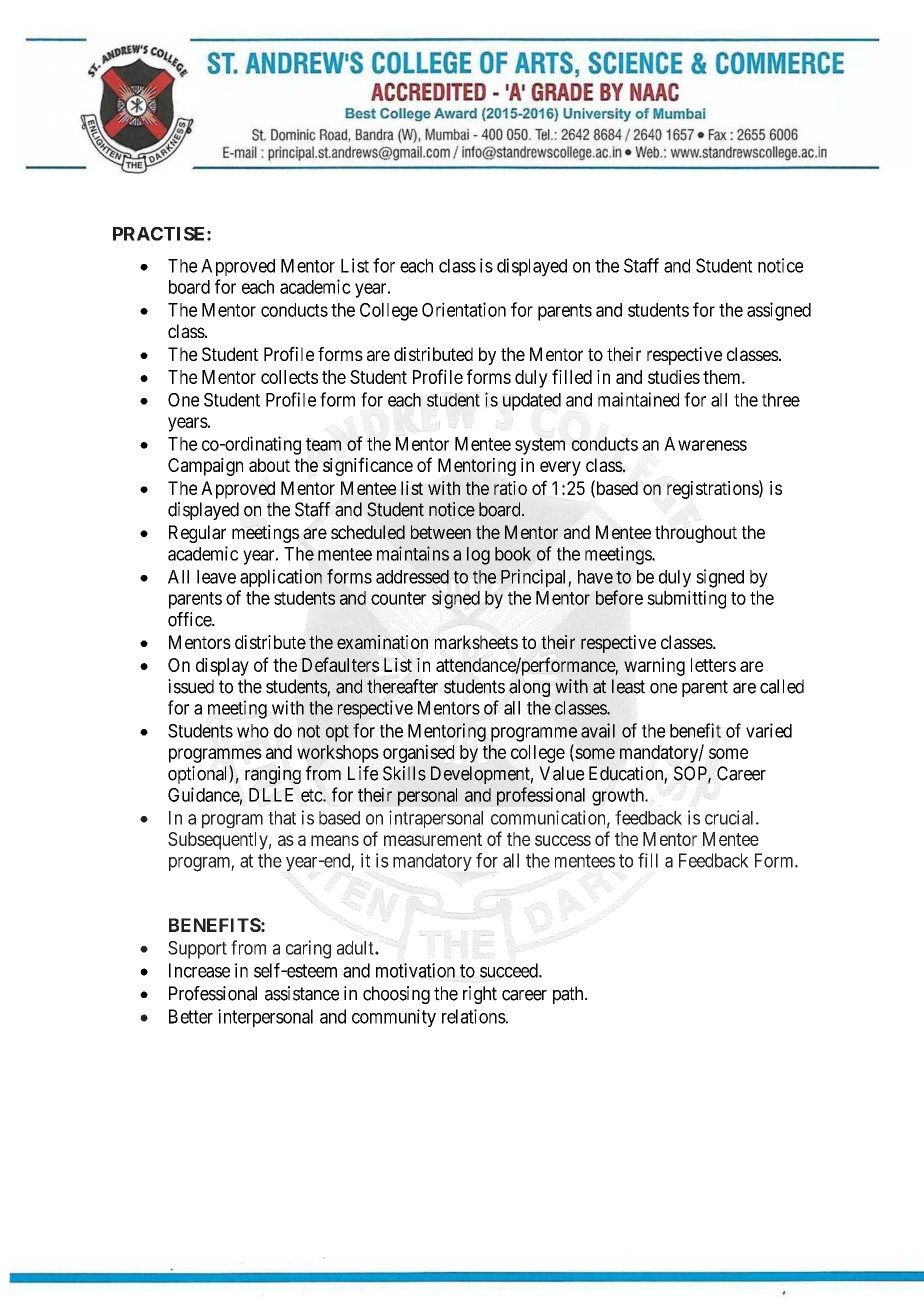 The height and width of the page is (1308, 924). What do you see at coordinates (713, 665) in the page?
I see `letters` at bounding box center [713, 665].
